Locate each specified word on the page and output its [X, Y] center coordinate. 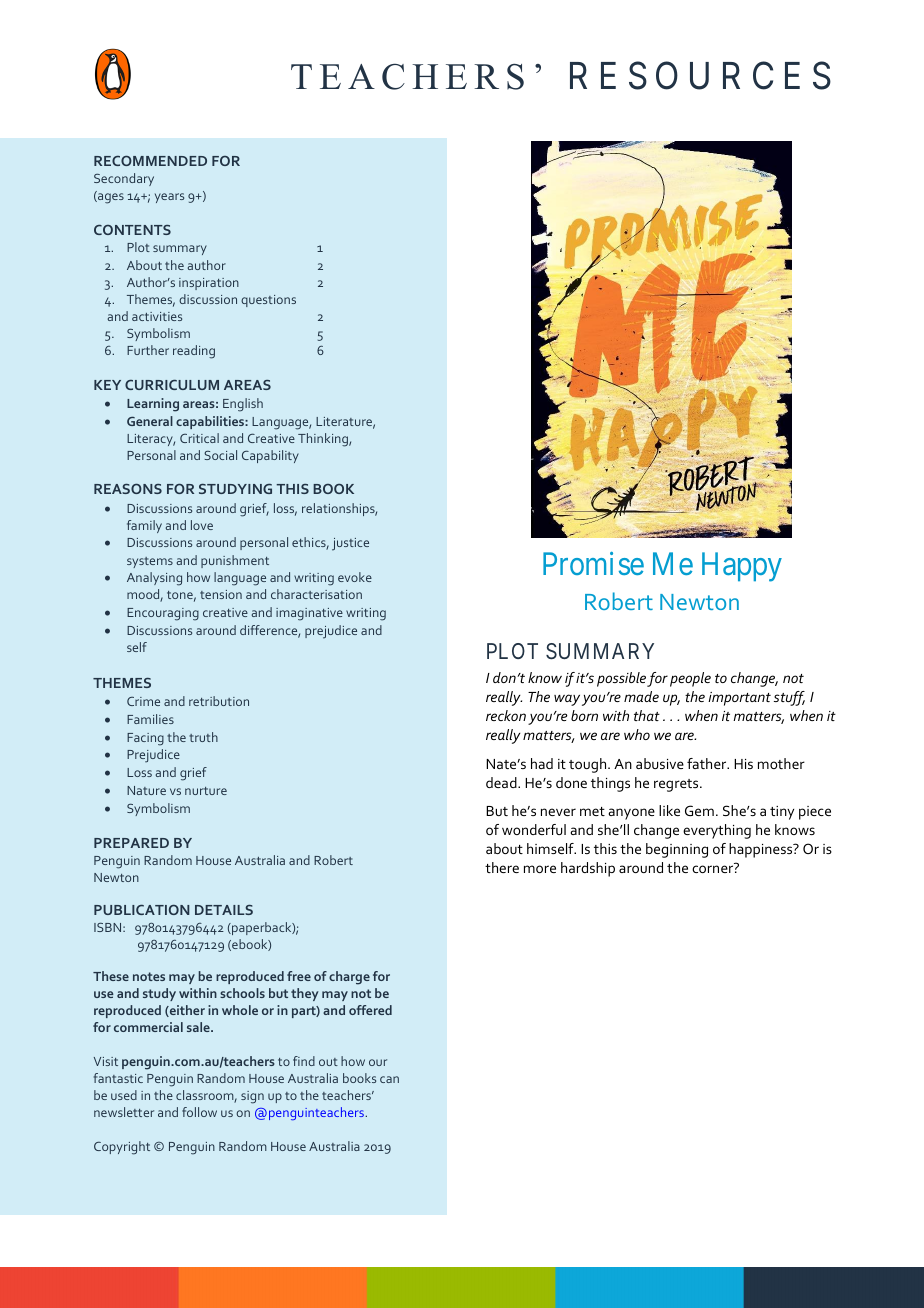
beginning [677, 850]
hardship [588, 869]
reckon [506, 715]
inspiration [209, 284]
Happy [742, 567]
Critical [199, 438]
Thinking [324, 440]
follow [199, 1112]
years [169, 198]
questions [268, 301]
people [690, 679]
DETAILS [224, 910]
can [389, 1079]
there [502, 867]
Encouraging [163, 614]
